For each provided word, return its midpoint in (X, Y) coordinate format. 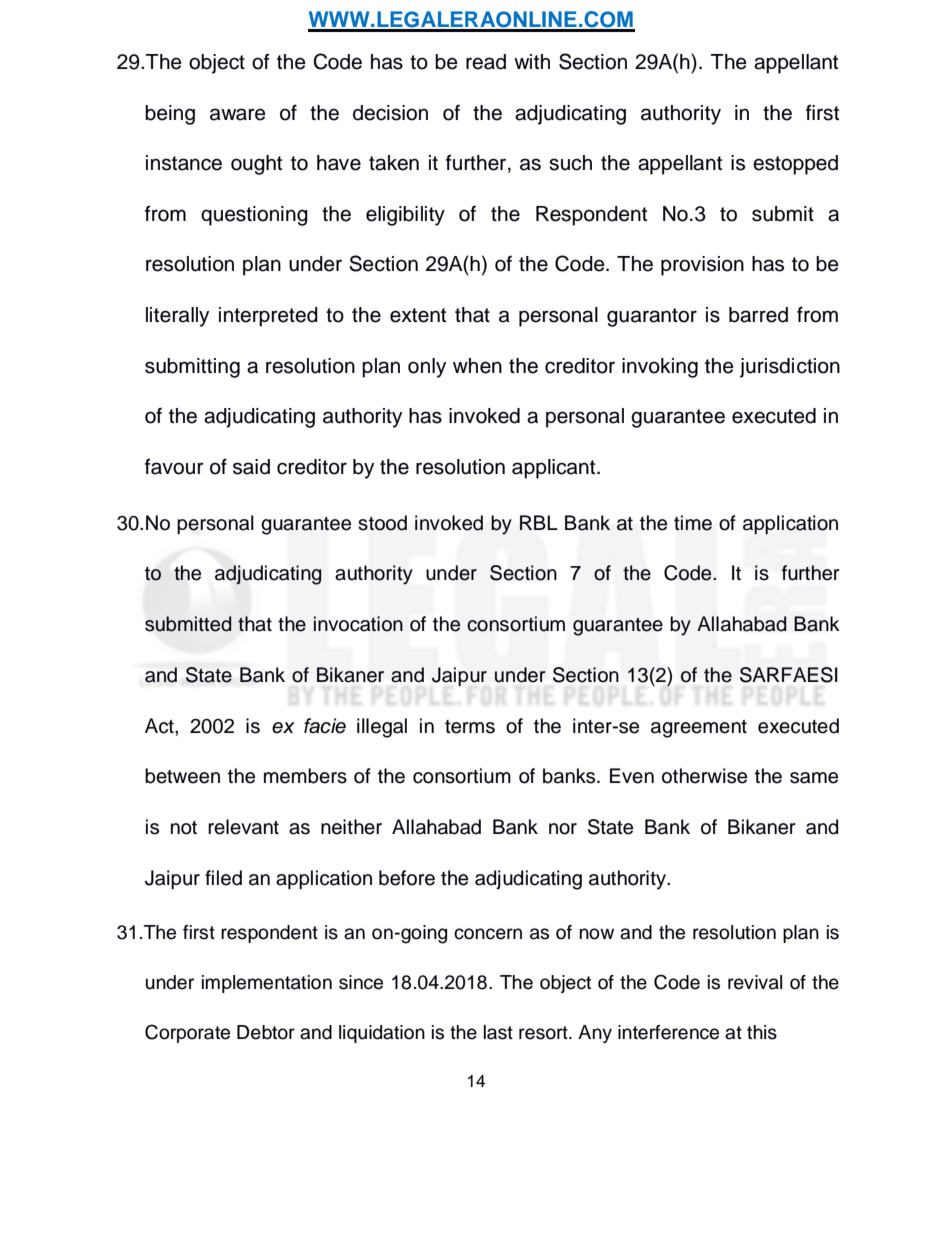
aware (238, 114)
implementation (267, 984)
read (486, 62)
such (570, 163)
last (498, 1032)
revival (755, 982)
